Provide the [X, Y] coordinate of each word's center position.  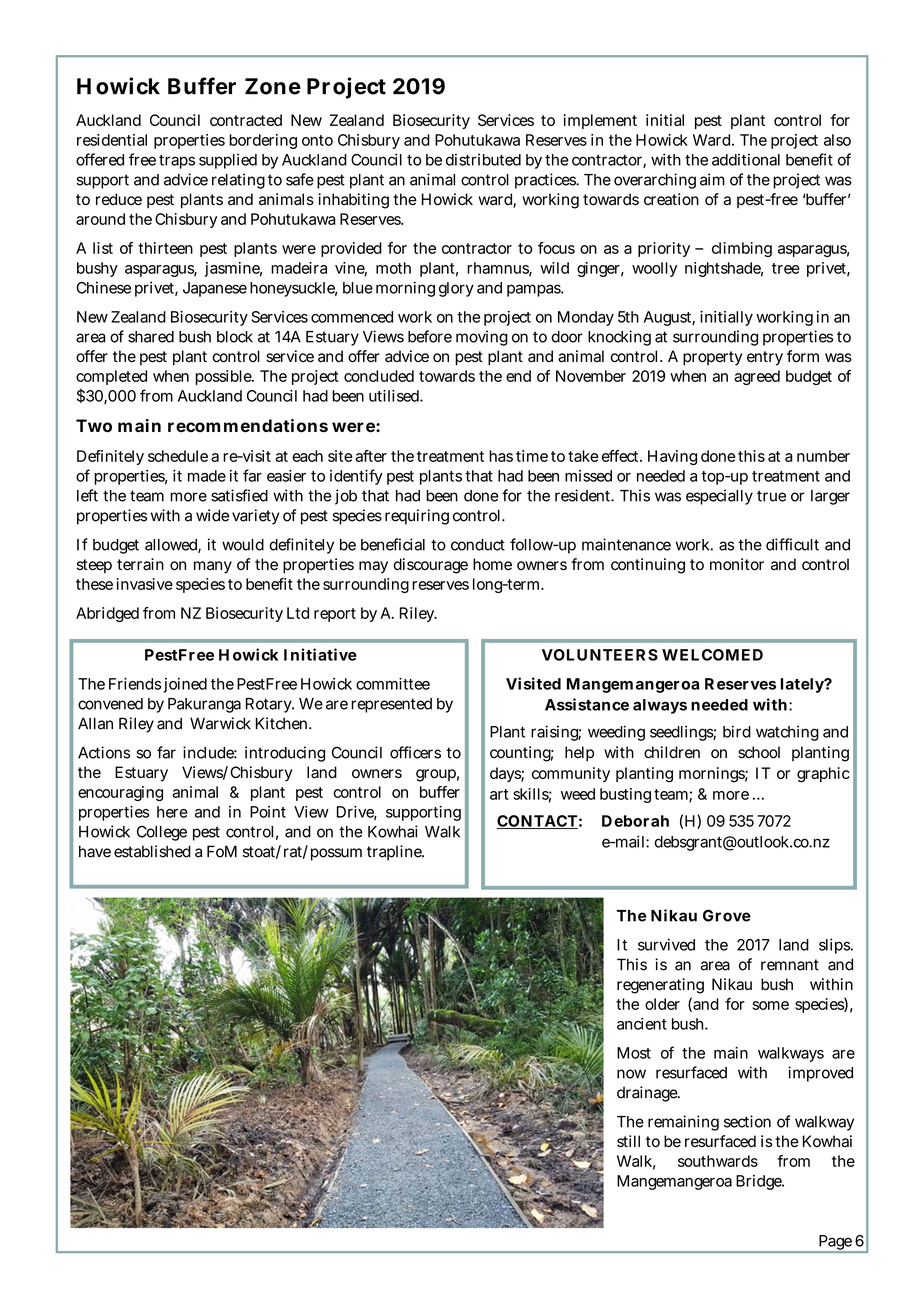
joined [185, 685]
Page [835, 1244]
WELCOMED [712, 655]
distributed [483, 159]
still [628, 1141]
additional [746, 159]
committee [393, 684]
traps [177, 162]
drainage [648, 1094]
